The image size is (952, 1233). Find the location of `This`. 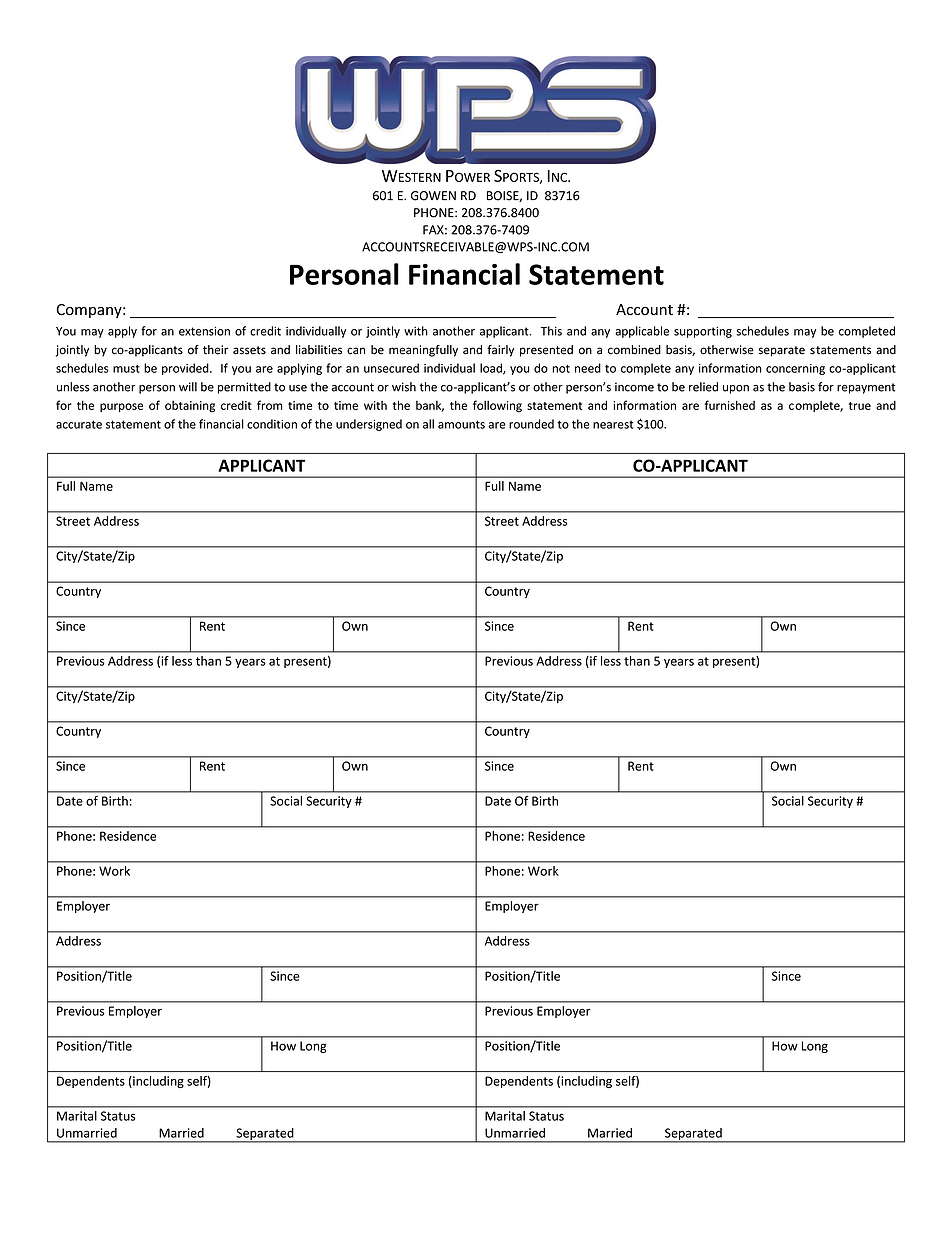

This is located at coordinates (551, 331).
